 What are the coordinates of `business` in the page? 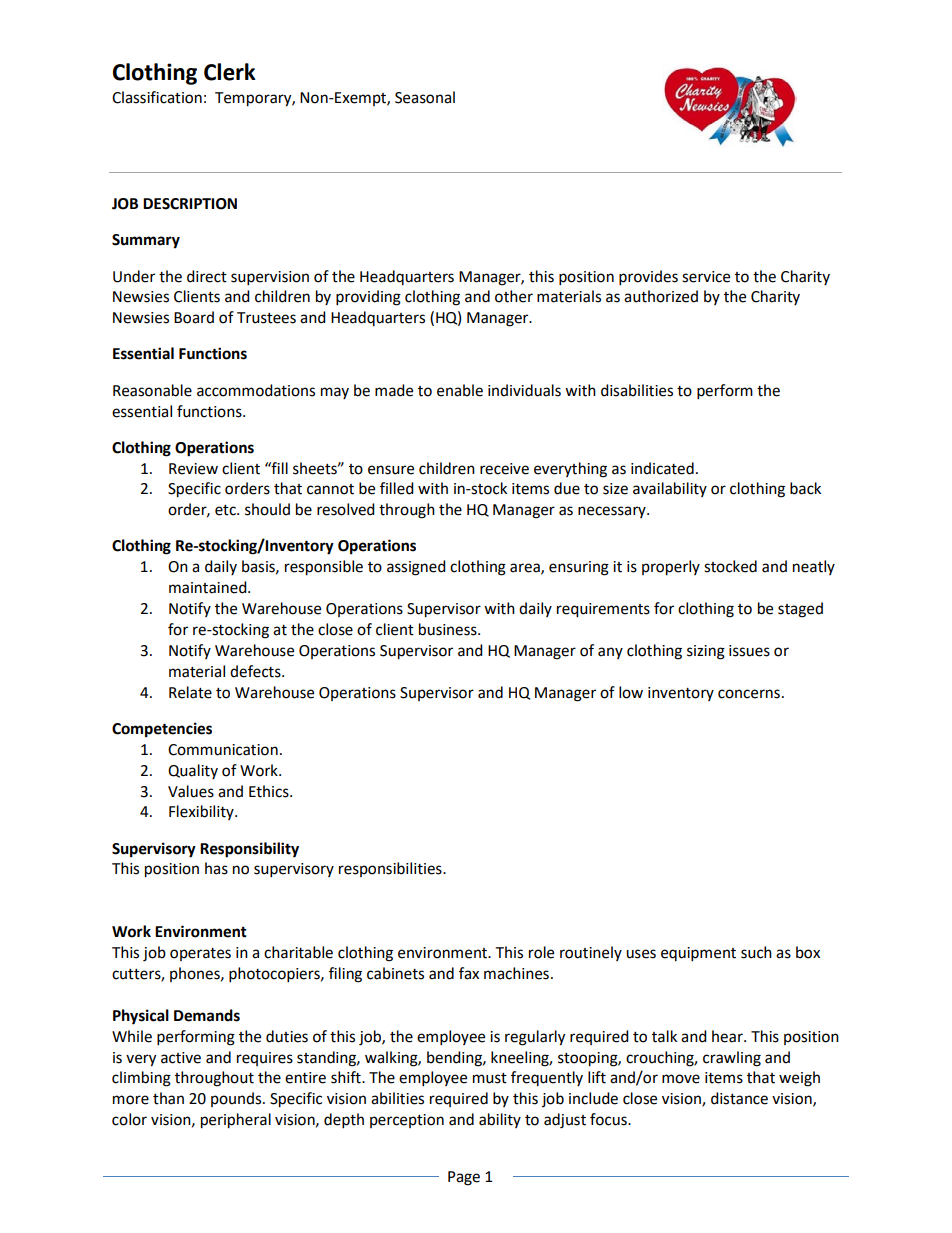 It's located at (449, 629).
